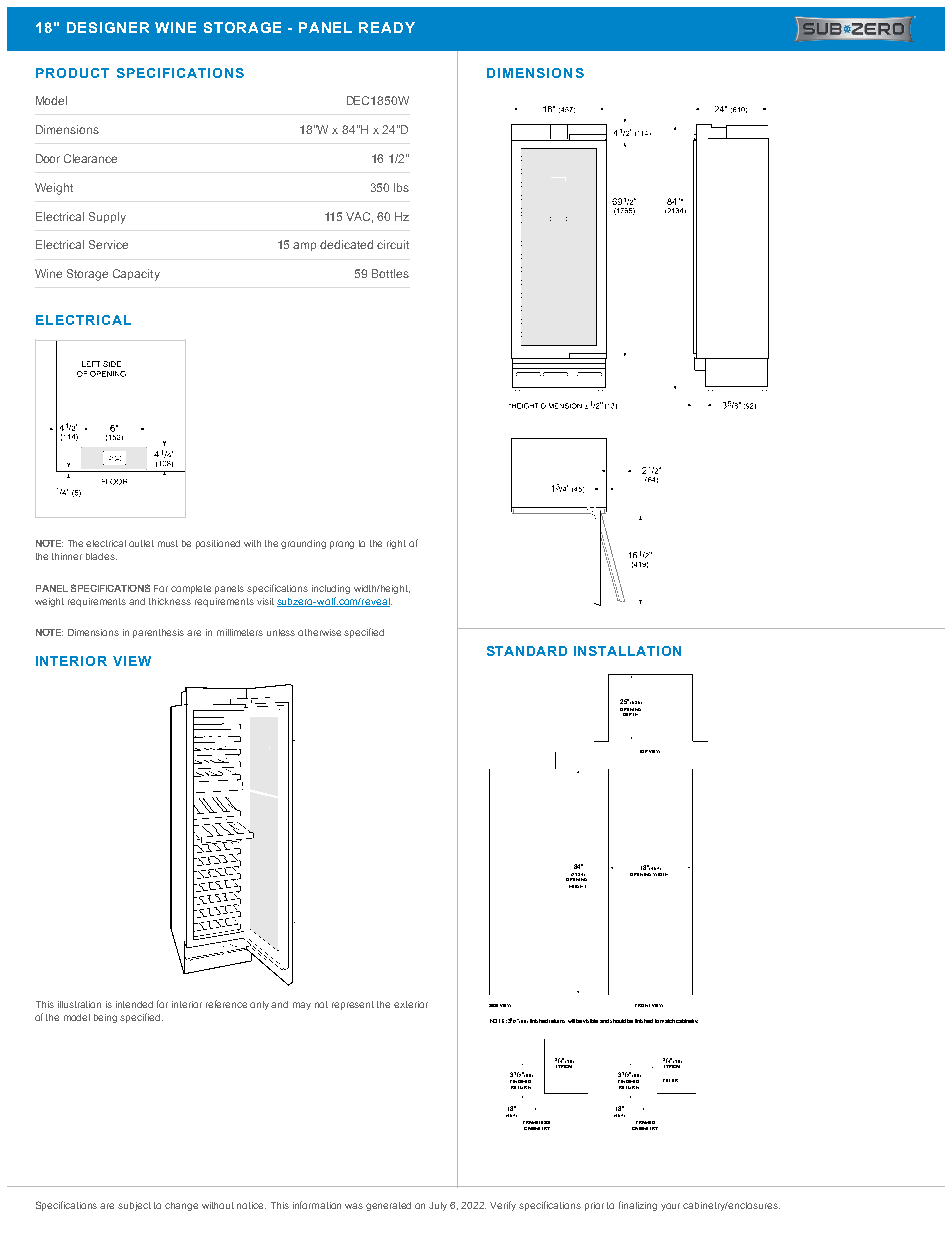  What do you see at coordinates (108, 27) in the screenshot?
I see `DESIGNER` at bounding box center [108, 27].
